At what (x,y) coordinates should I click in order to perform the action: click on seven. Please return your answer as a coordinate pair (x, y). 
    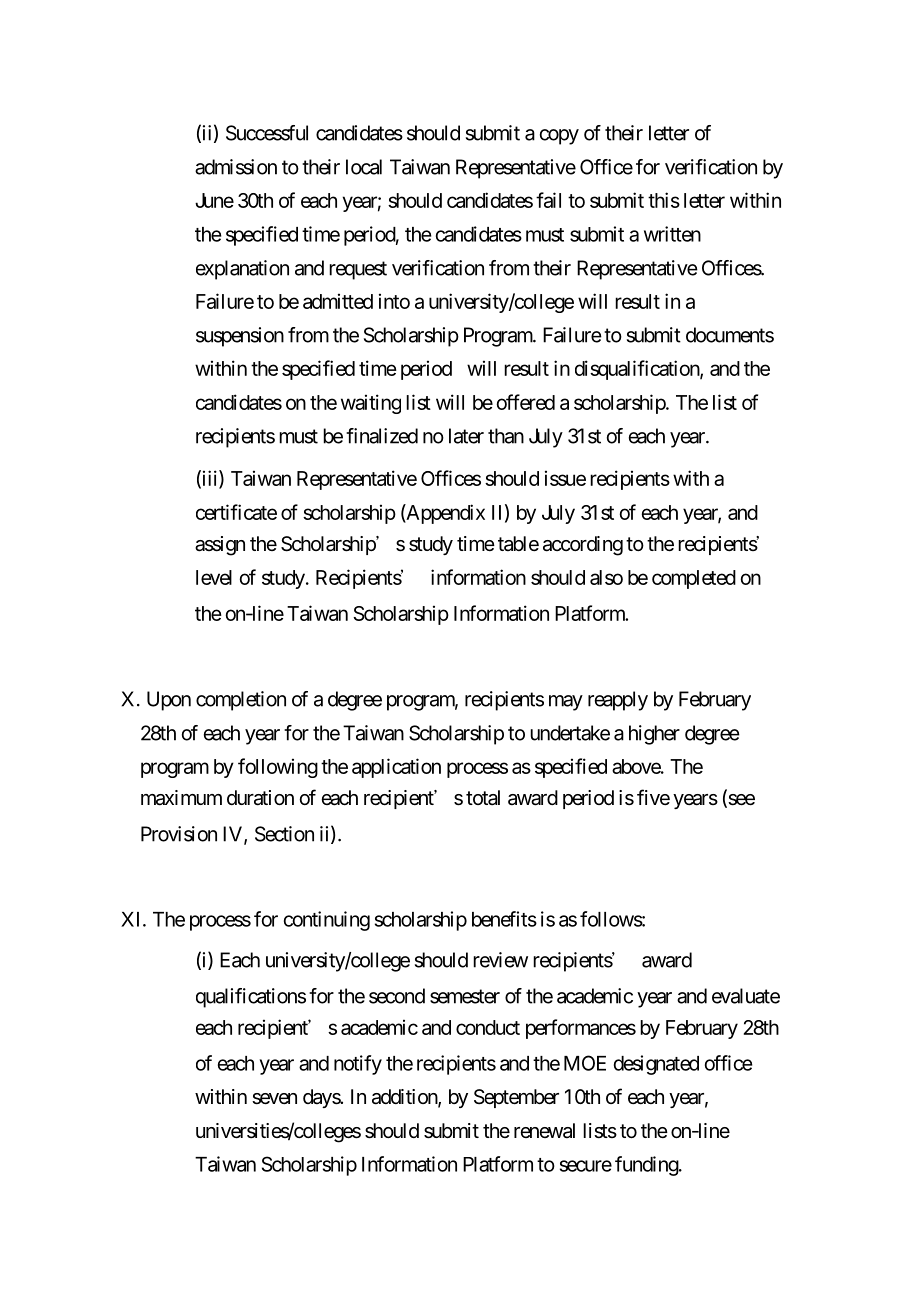
    Looking at the image, I should click on (274, 1099).
